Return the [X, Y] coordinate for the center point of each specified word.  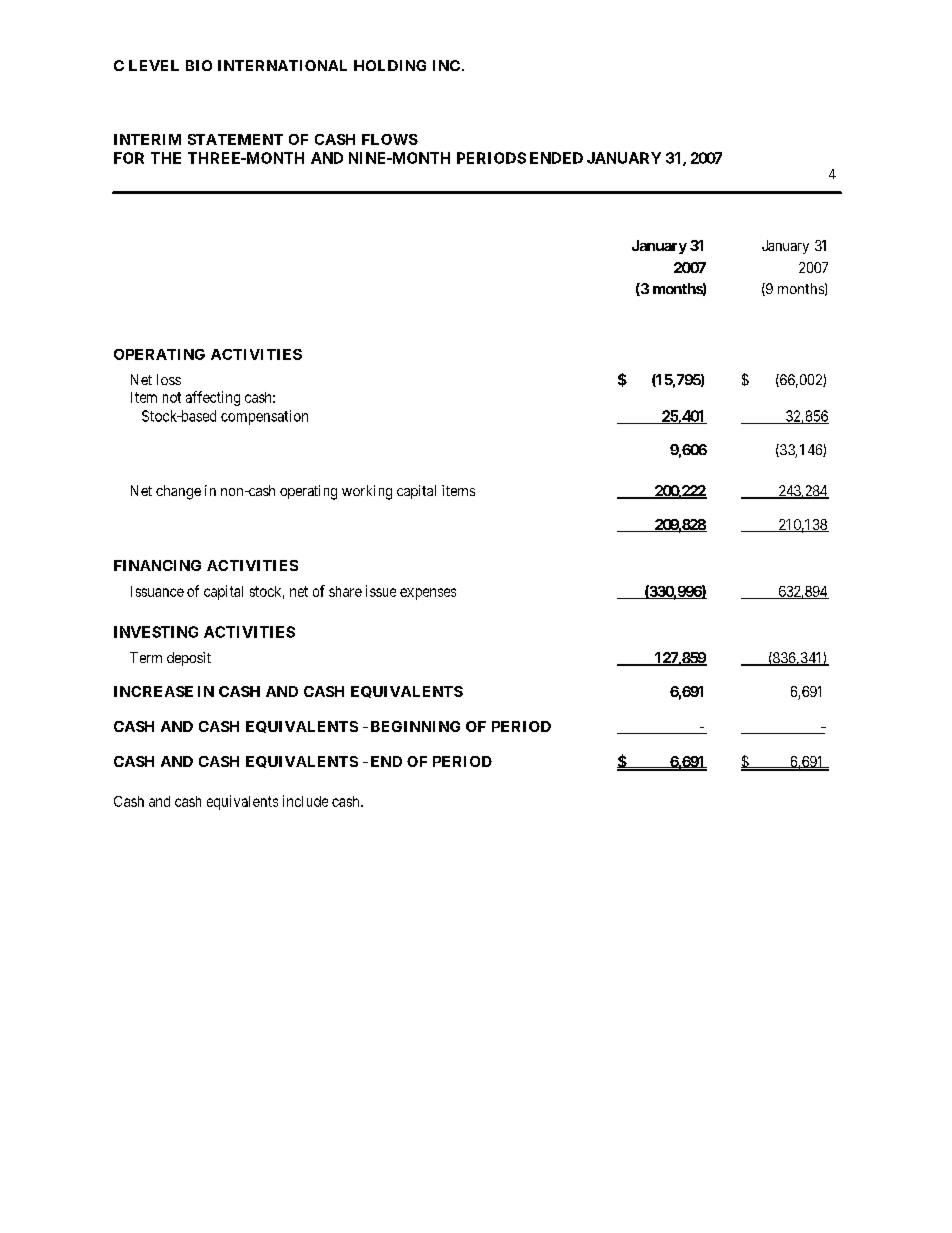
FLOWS [390, 139]
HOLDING [390, 65]
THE [166, 158]
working [367, 492]
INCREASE [153, 691]
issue [381, 591]
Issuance [157, 591]
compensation [264, 417]
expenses [428, 594]
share [345, 591]
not [172, 397]
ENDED [556, 158]
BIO [199, 65]
